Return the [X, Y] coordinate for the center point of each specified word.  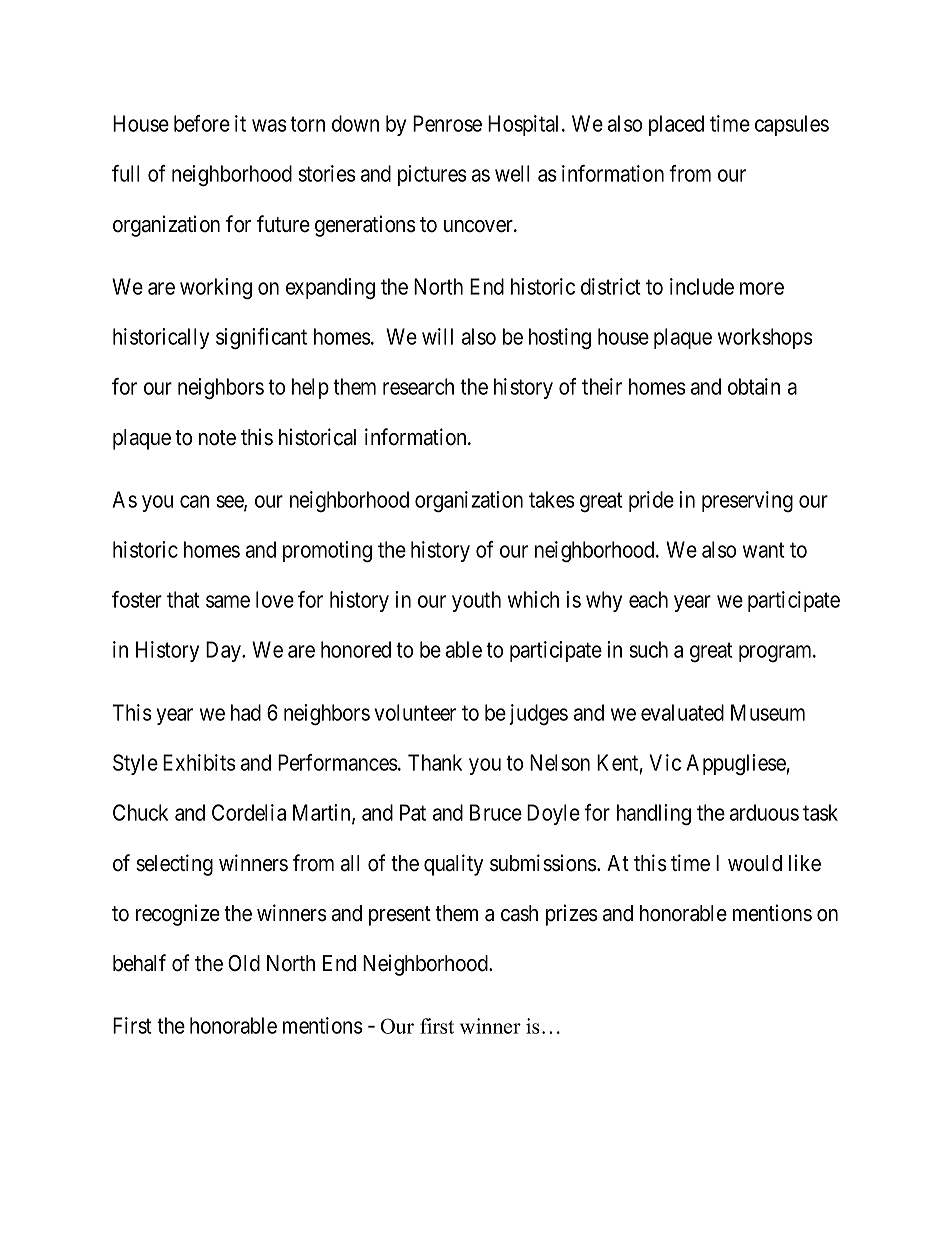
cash [519, 913]
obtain [754, 386]
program [776, 653]
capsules [792, 125]
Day [225, 651]
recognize [178, 915]
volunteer [415, 712]
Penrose [447, 123]
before [202, 123]
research [418, 386]
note [217, 438]
